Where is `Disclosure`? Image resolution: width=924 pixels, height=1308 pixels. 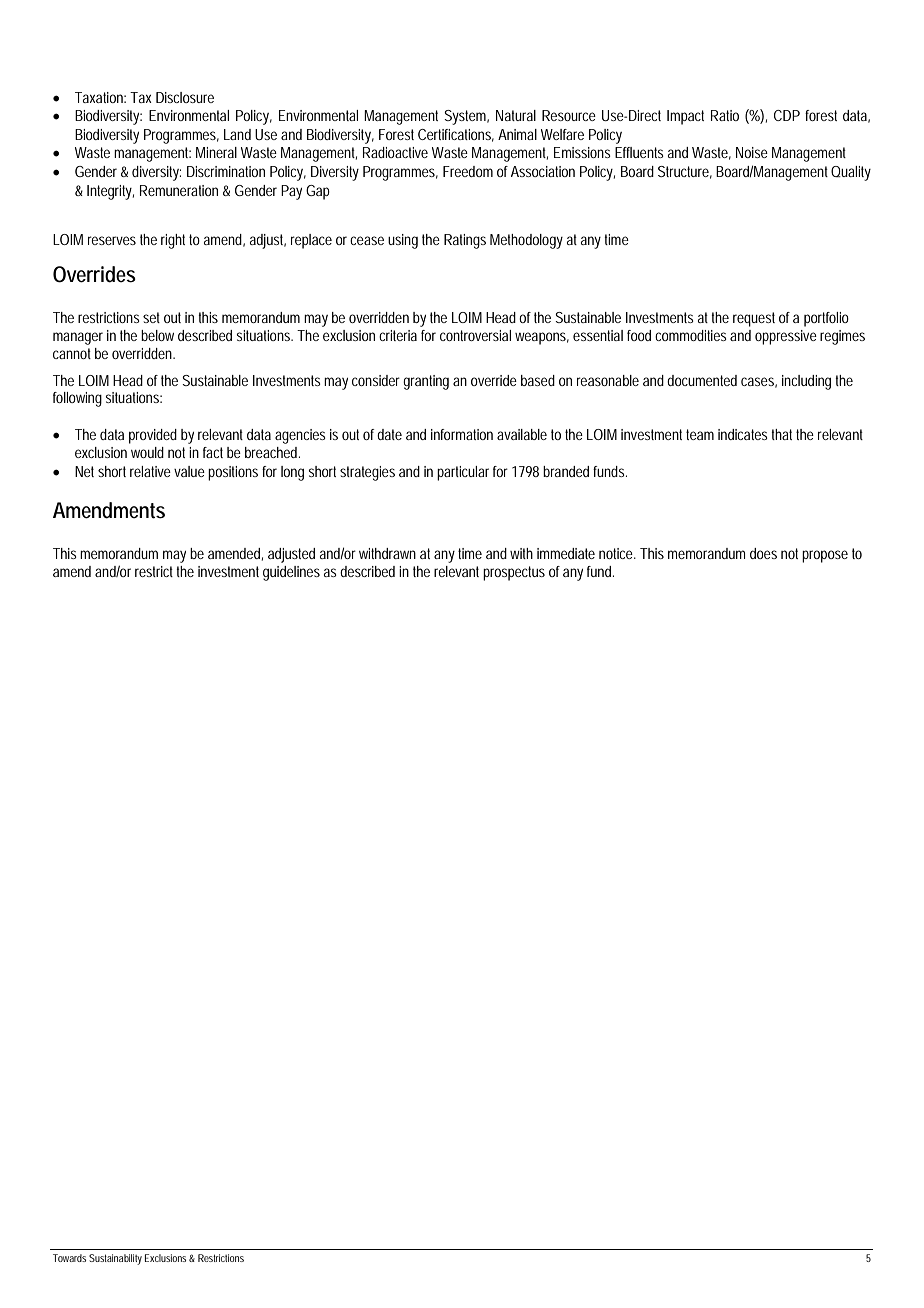
Disclosure is located at coordinates (185, 97).
